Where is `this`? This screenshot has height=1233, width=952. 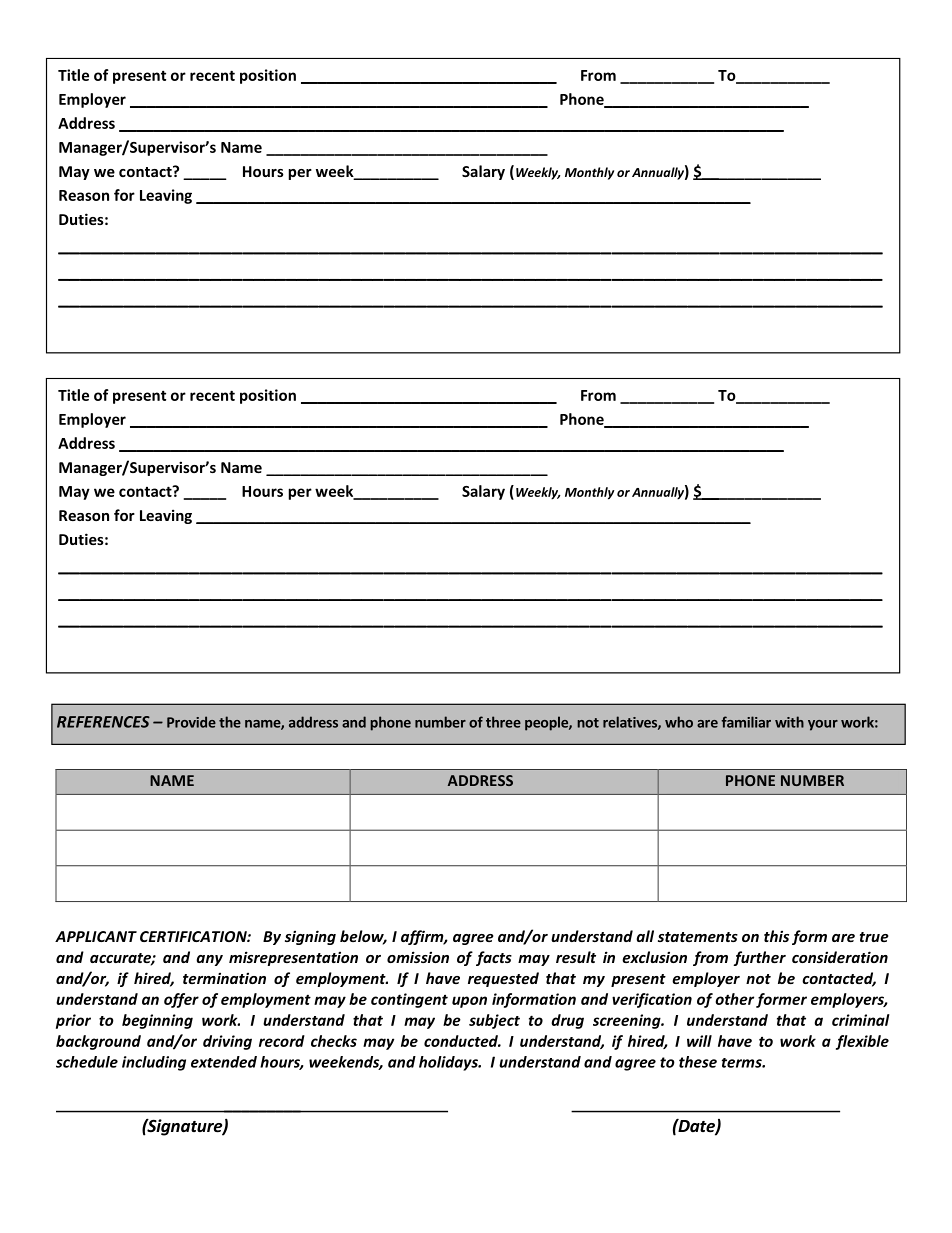 this is located at coordinates (776, 936).
